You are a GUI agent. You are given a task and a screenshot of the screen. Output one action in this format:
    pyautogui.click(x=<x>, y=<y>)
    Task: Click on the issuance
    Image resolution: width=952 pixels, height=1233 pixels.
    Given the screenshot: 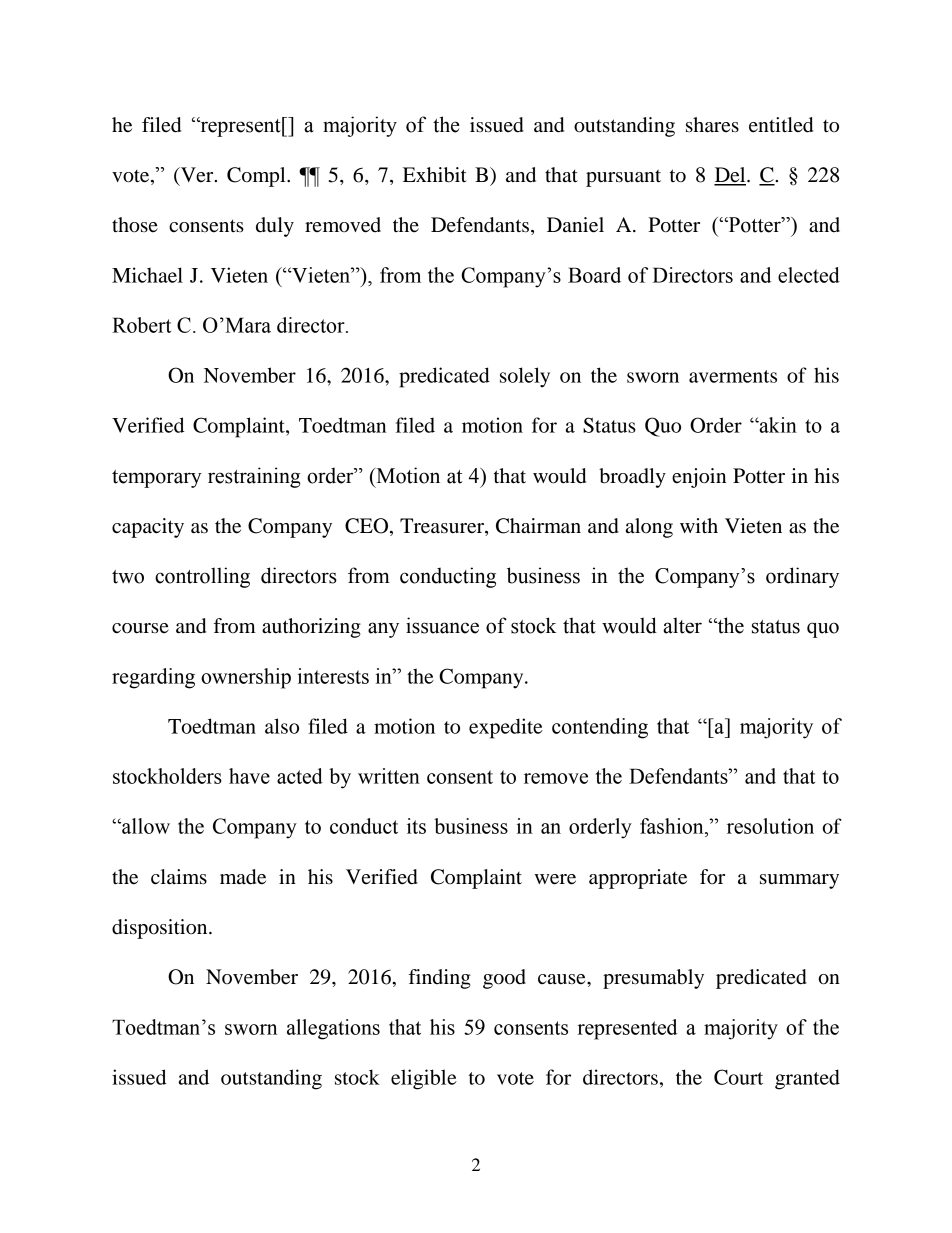 What is the action you would take?
    pyautogui.click(x=442, y=625)
